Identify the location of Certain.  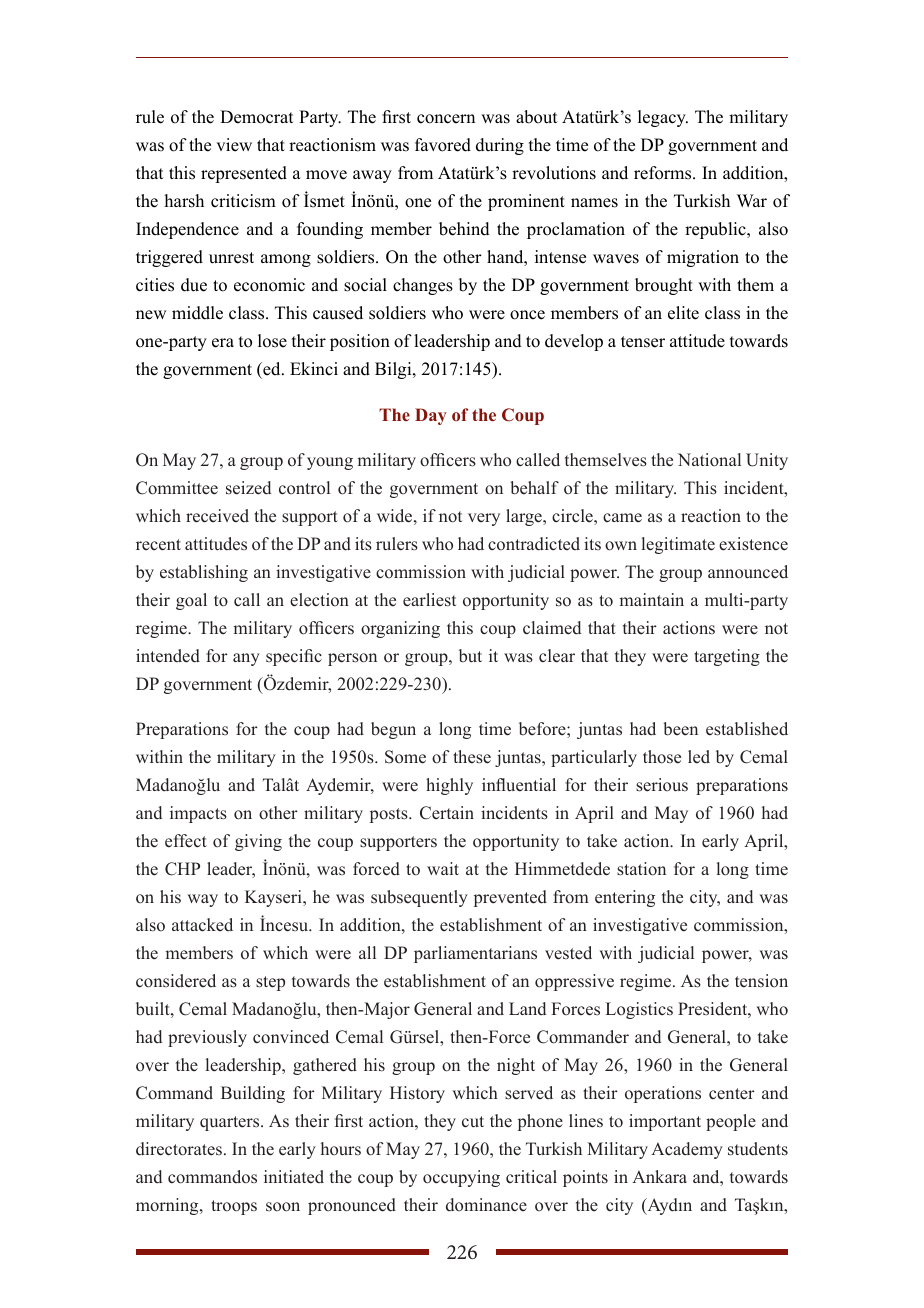
(447, 813).
